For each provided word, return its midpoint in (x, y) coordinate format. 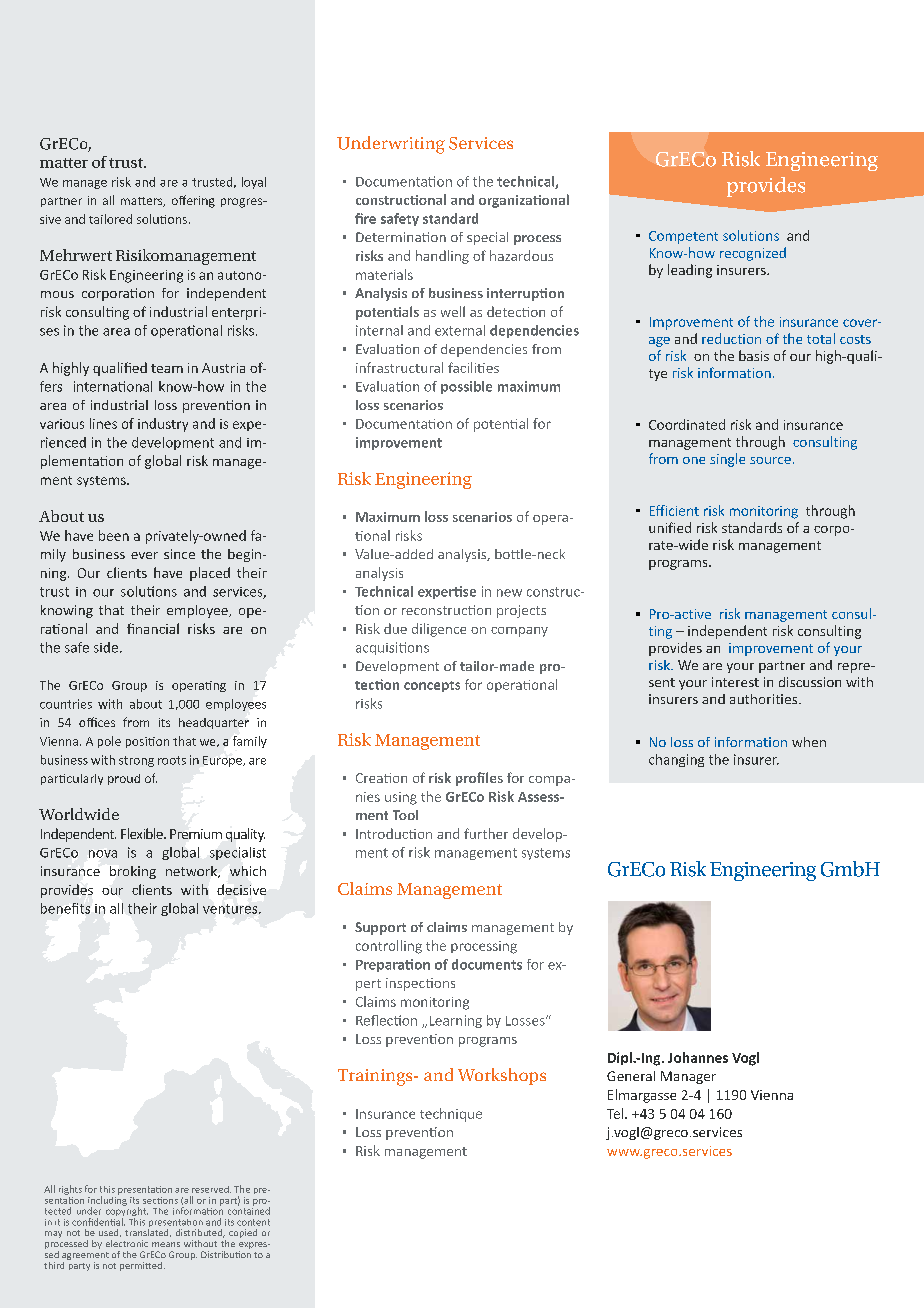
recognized (753, 254)
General (631, 1076)
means (166, 1244)
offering (193, 201)
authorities (765, 699)
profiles (479, 779)
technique (451, 1115)
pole (109, 742)
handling (442, 257)
